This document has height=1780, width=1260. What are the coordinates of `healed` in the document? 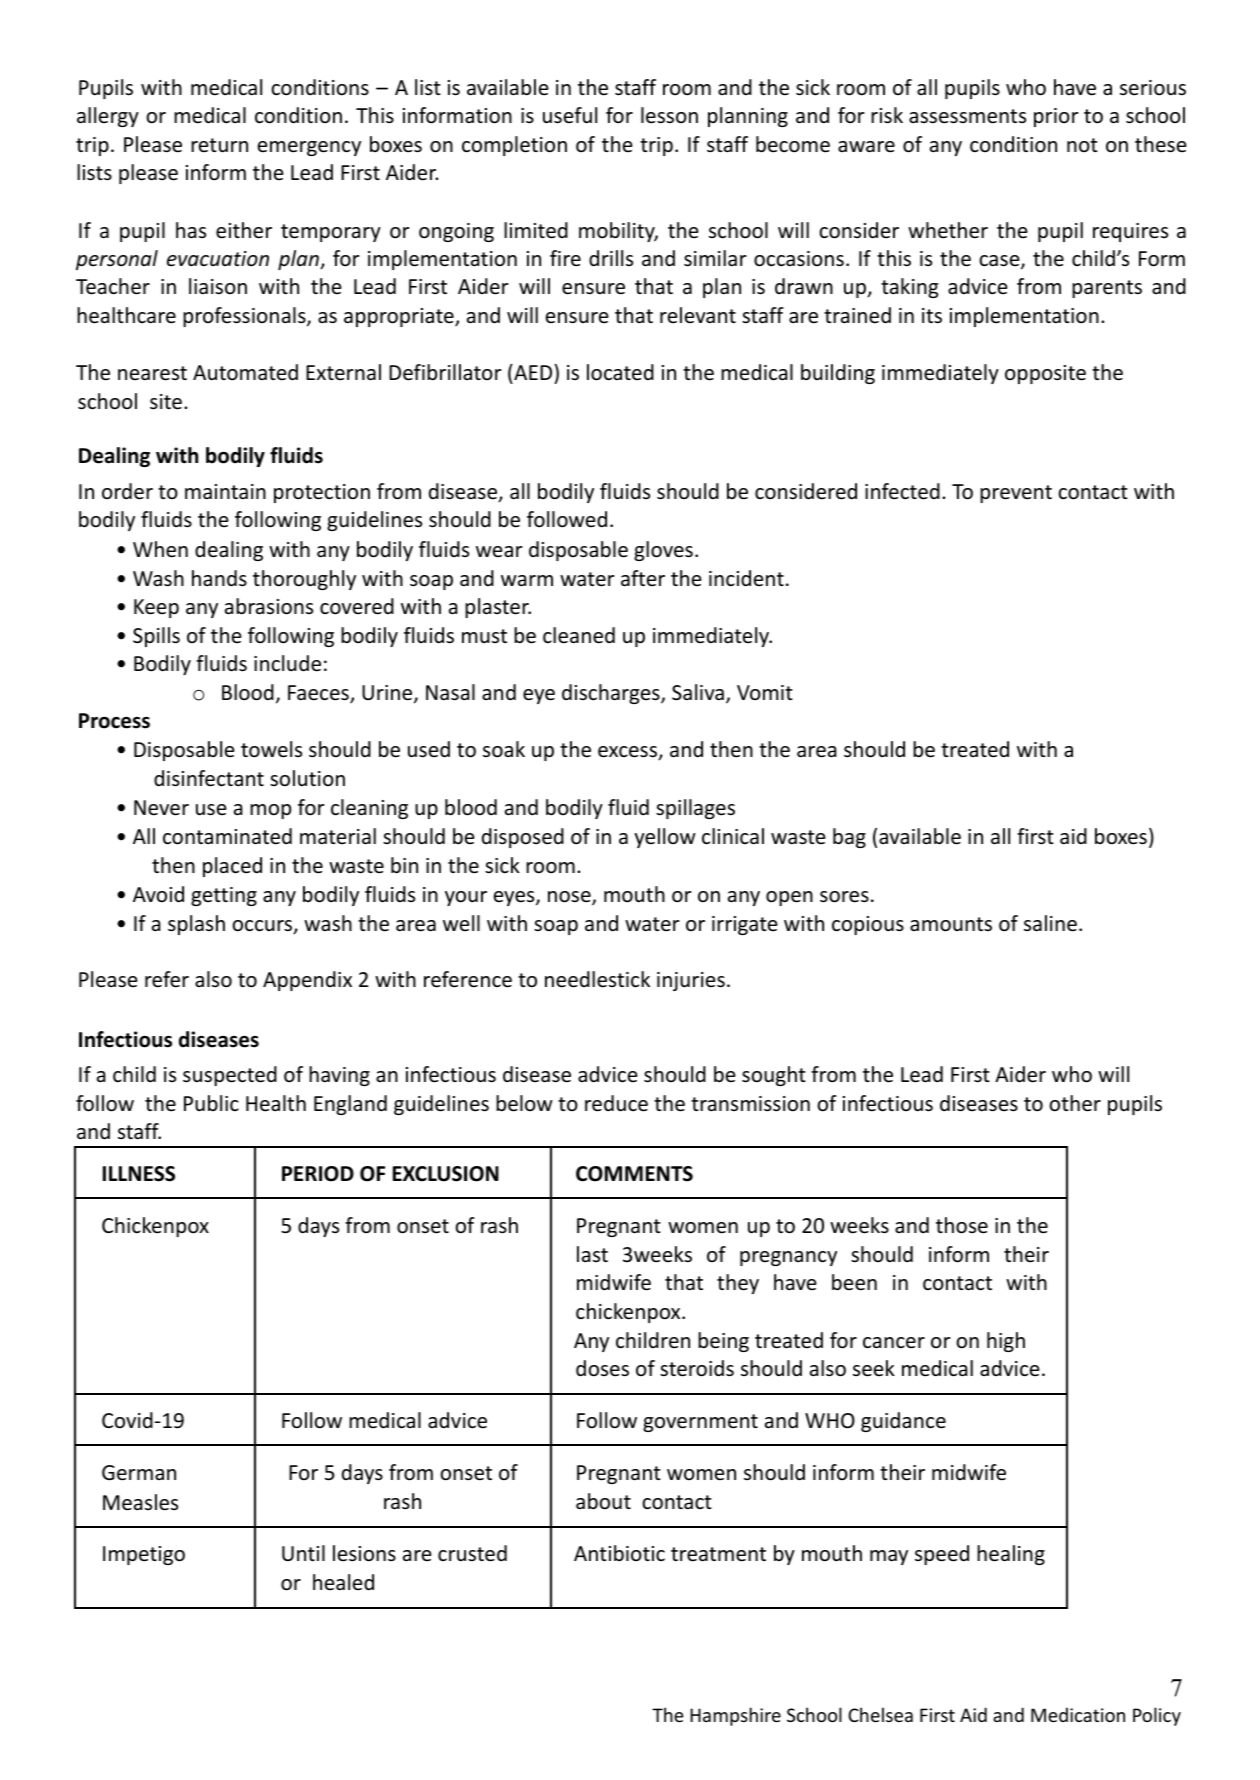 It's located at (343, 1582).
